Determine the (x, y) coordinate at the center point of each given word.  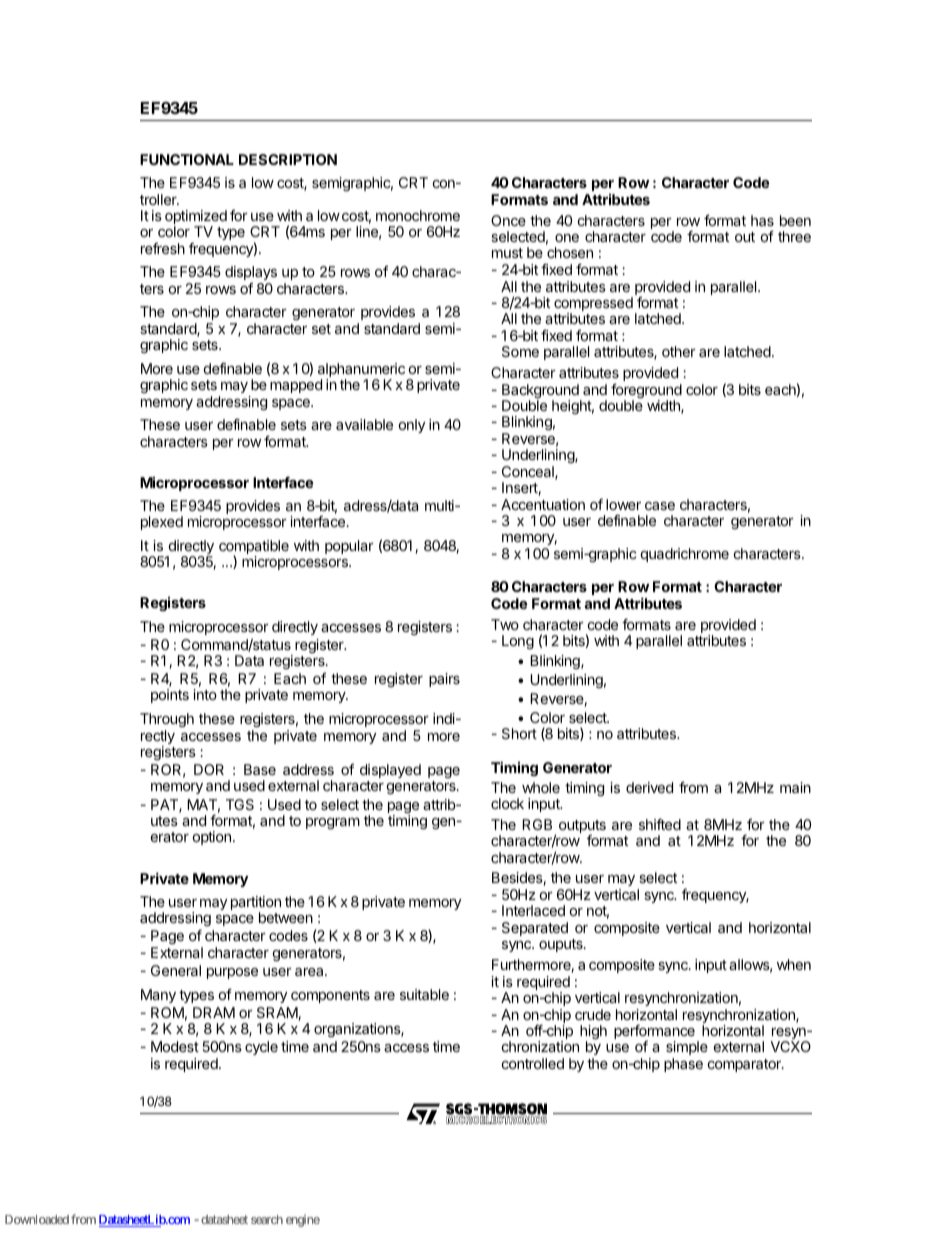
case (660, 506)
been (795, 220)
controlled (533, 1063)
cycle (261, 1048)
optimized (196, 218)
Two (505, 624)
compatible (254, 548)
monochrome (418, 215)
